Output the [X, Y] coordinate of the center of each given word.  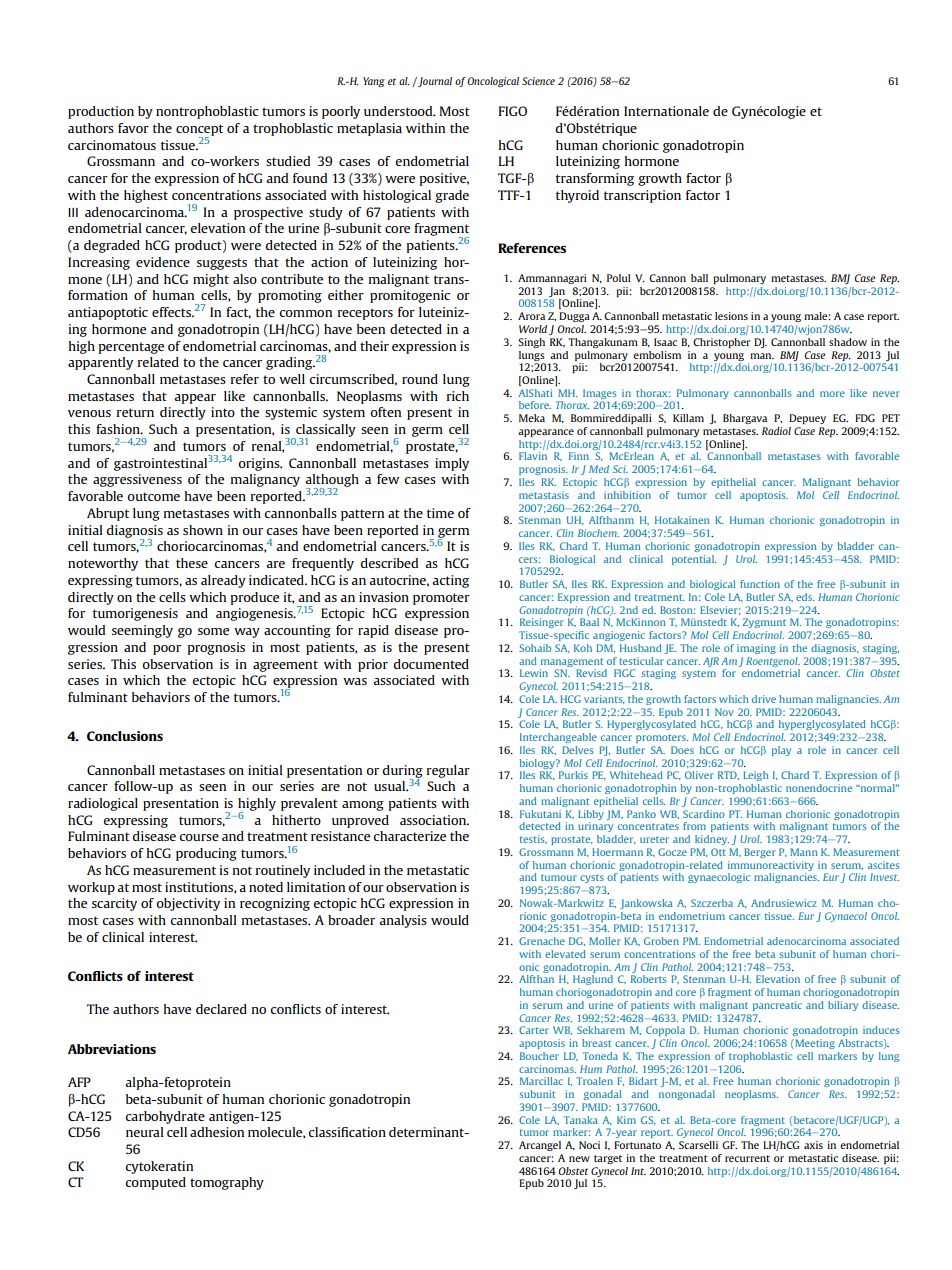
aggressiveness [137, 480]
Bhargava [745, 419]
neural [145, 1132]
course [199, 837]
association [434, 820]
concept [199, 131]
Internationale [666, 111]
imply [452, 464]
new [579, 1159]
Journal [434, 82]
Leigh [756, 776]
